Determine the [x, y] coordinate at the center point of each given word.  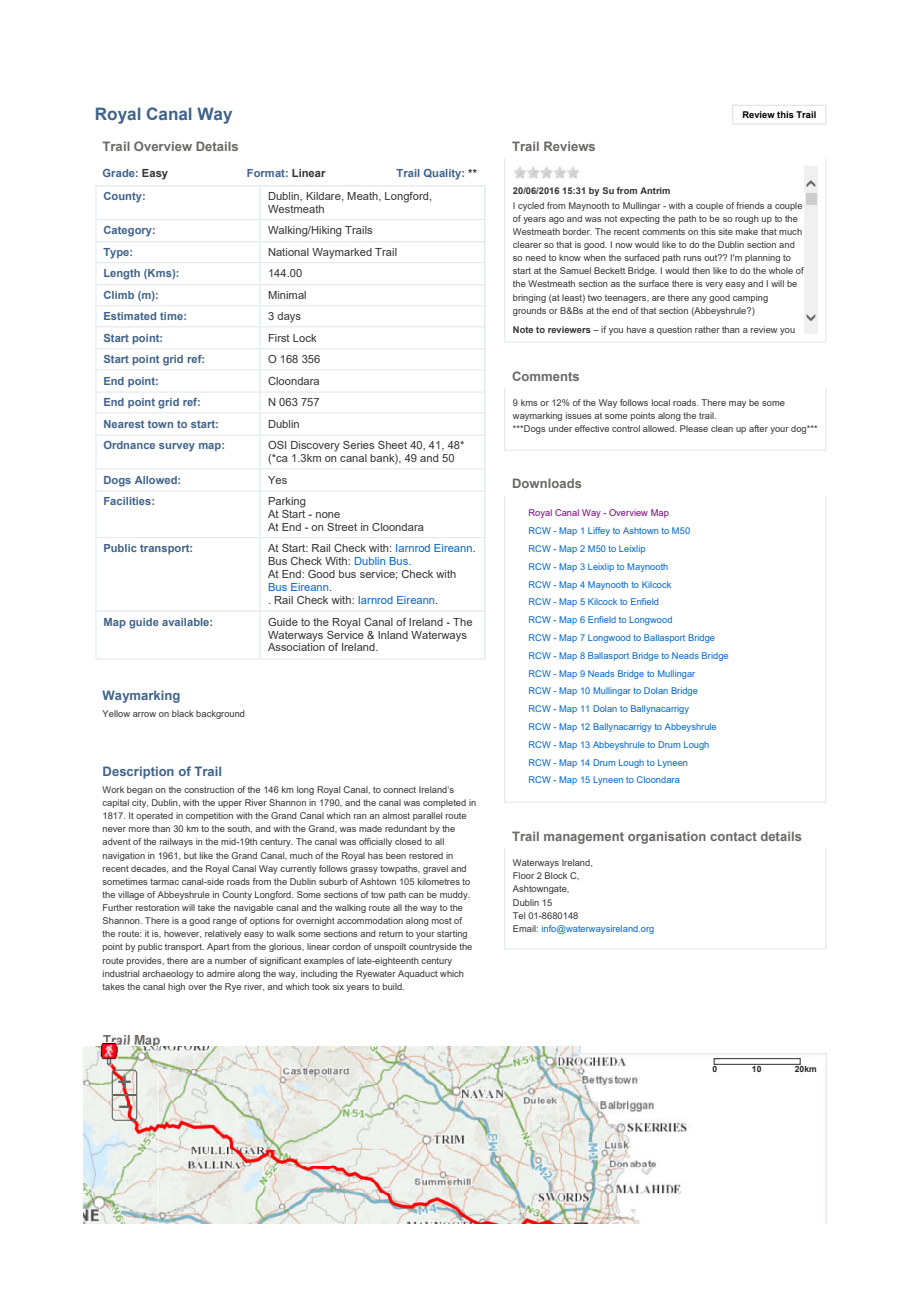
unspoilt [390, 947]
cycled [531, 206]
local [661, 402]
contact [733, 836]
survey [177, 447]
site [725, 231]
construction [209, 789]
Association [296, 646]
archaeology [168, 974]
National [288, 252]
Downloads [547, 483]
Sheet [392, 445]
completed [444, 803]
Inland [393, 635]
